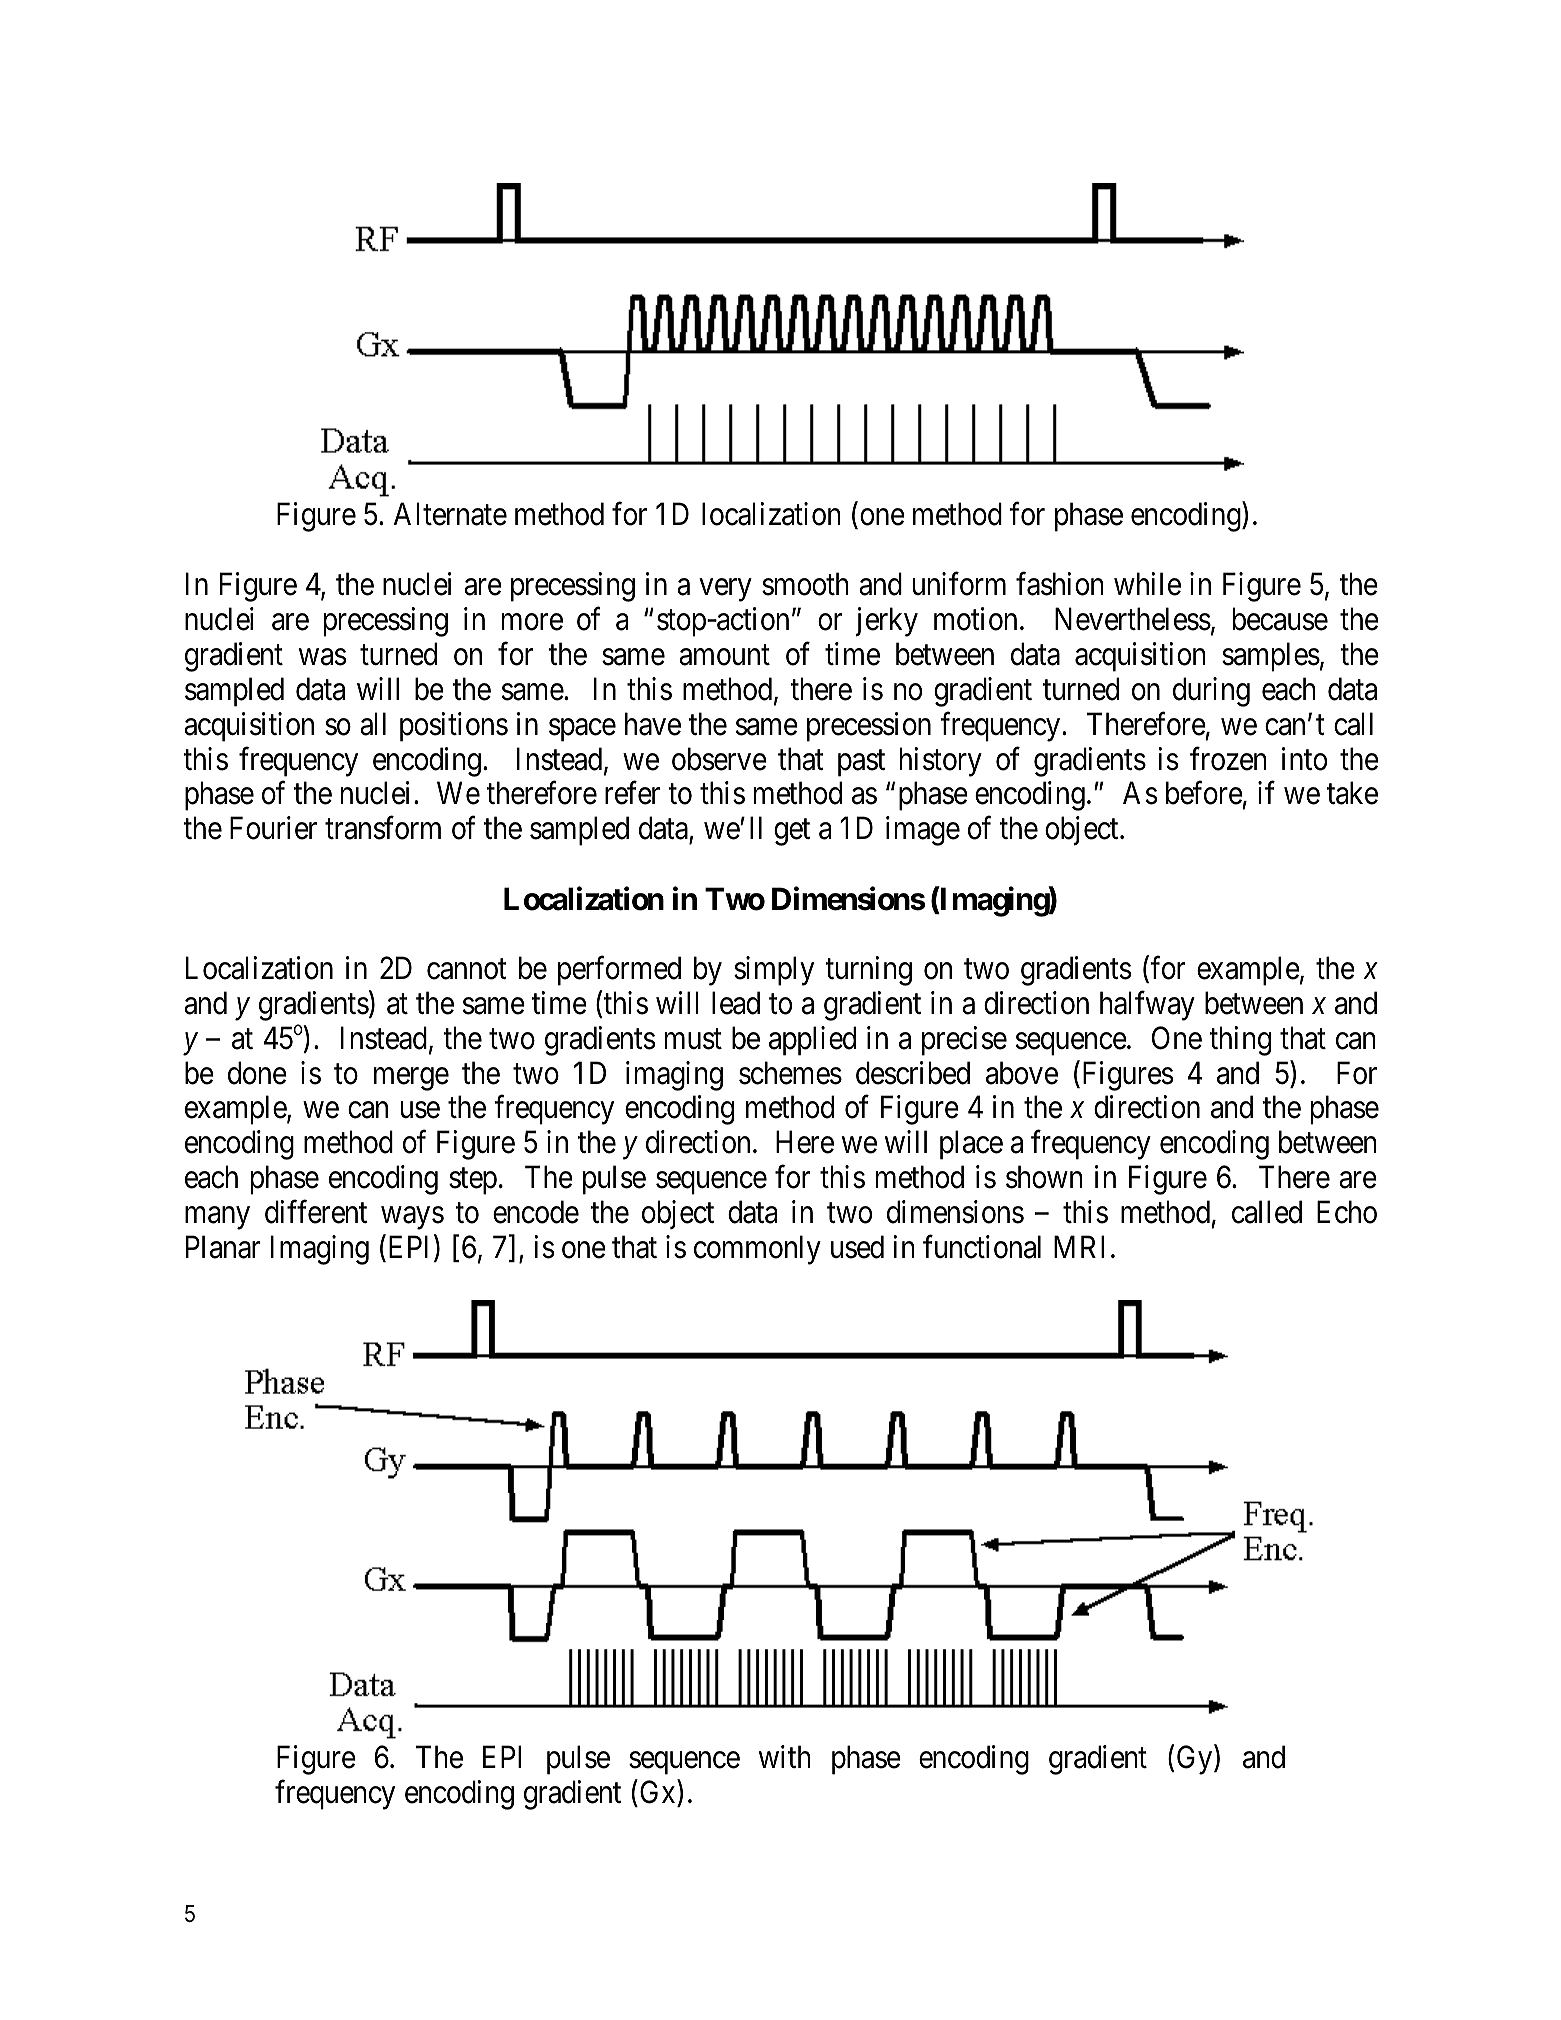 The width and height of the page is (1561, 2020). I want to click on while, so click(1147, 584).
